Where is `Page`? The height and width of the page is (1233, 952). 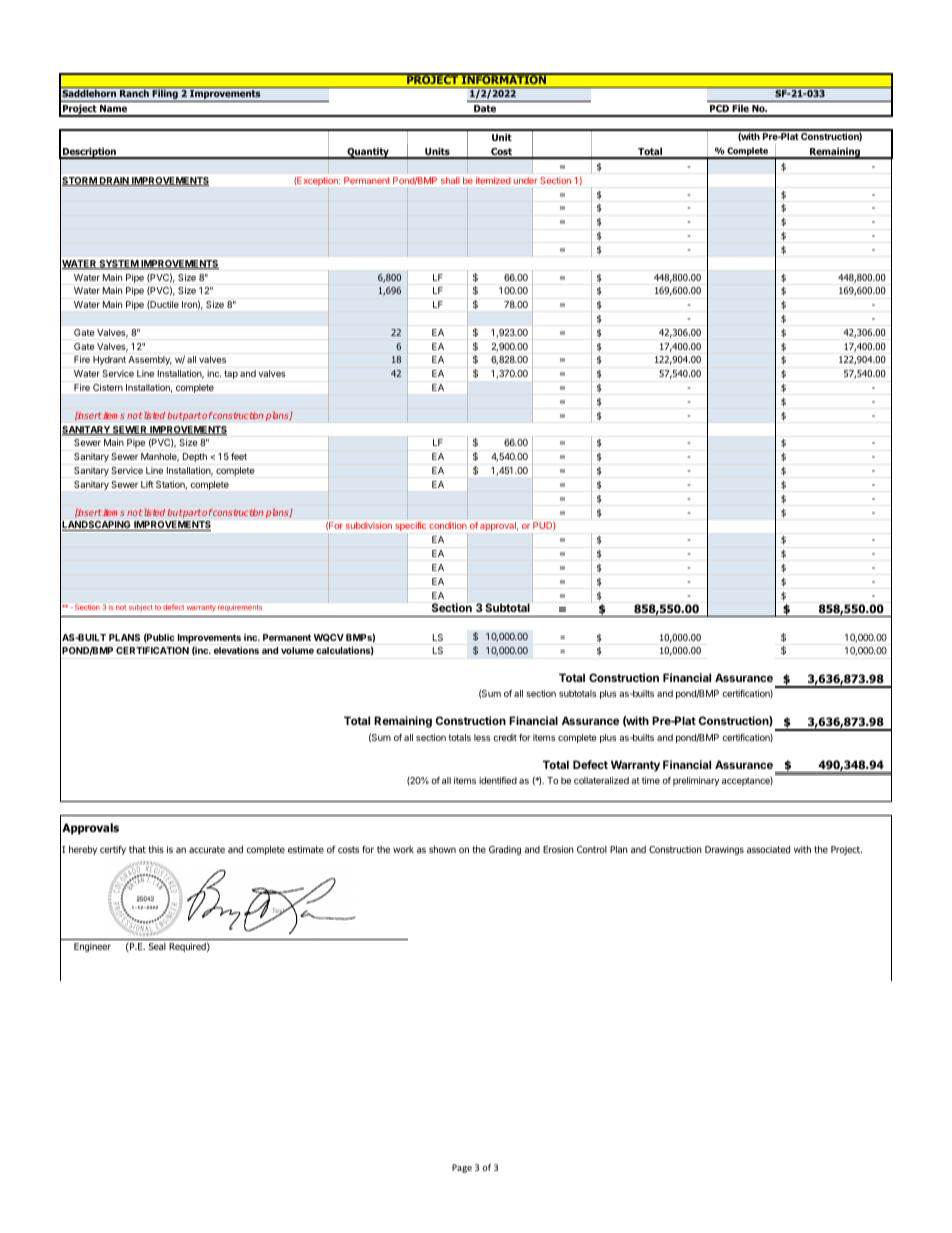
Page is located at coordinates (462, 1168).
